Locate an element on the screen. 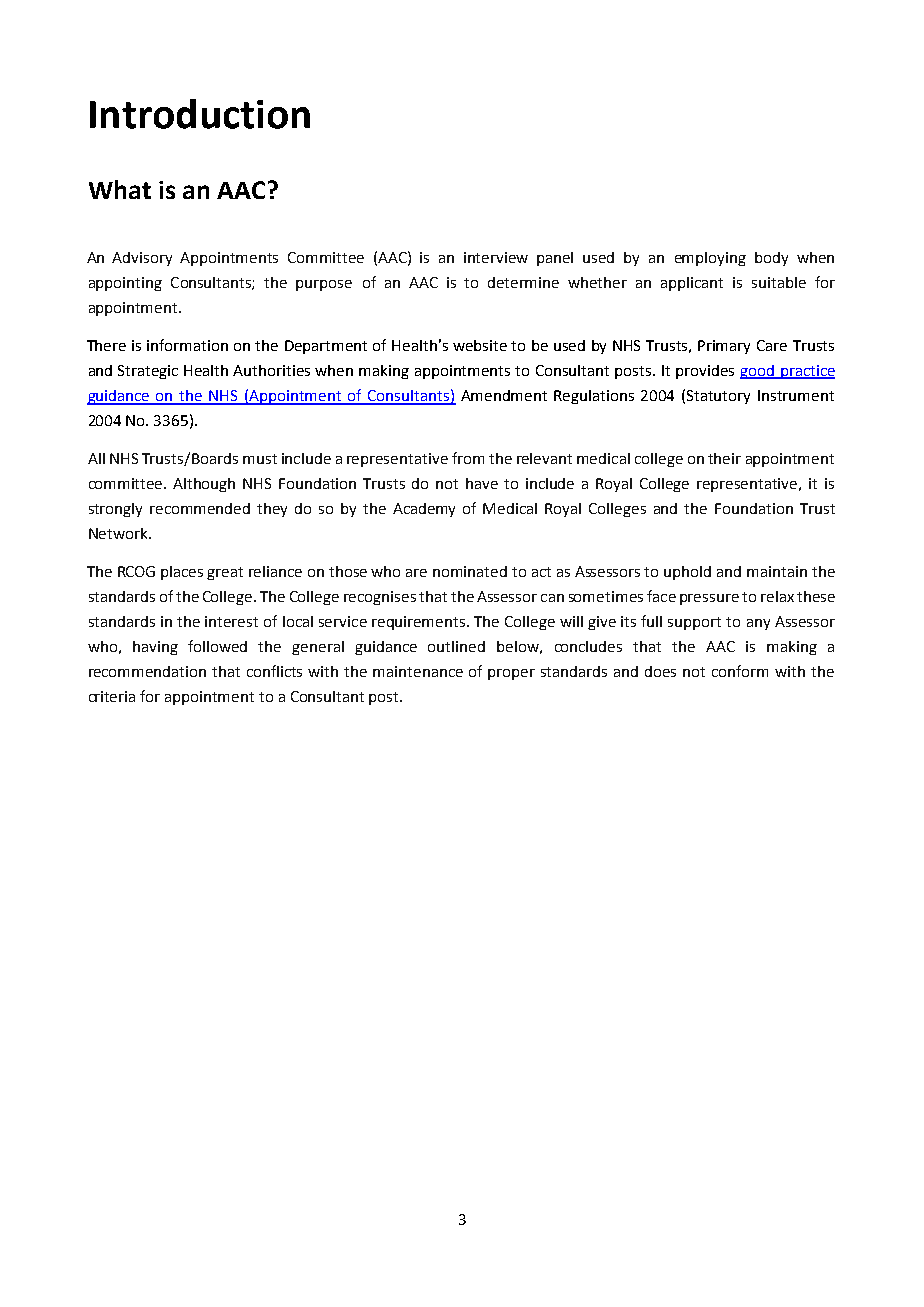 The width and height of the screenshot is (924, 1307). nominated is located at coordinates (470, 571).
